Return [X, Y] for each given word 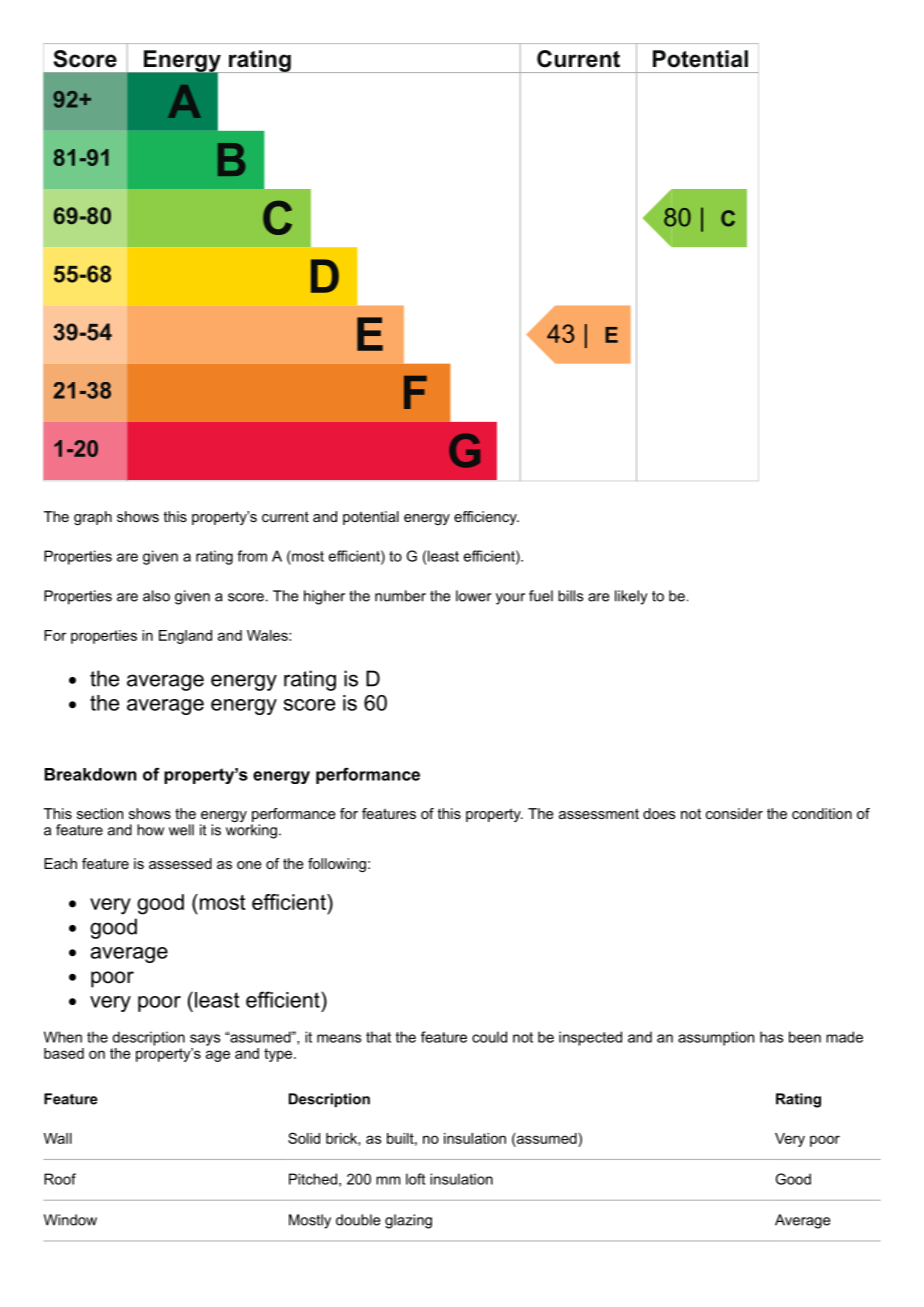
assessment [599, 814]
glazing [408, 1221]
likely [631, 597]
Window [70, 1220]
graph [93, 518]
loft [415, 1179]
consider [734, 813]
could [489, 1037]
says [205, 1040]
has [771, 1037]
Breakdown [90, 774]
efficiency [486, 518]
